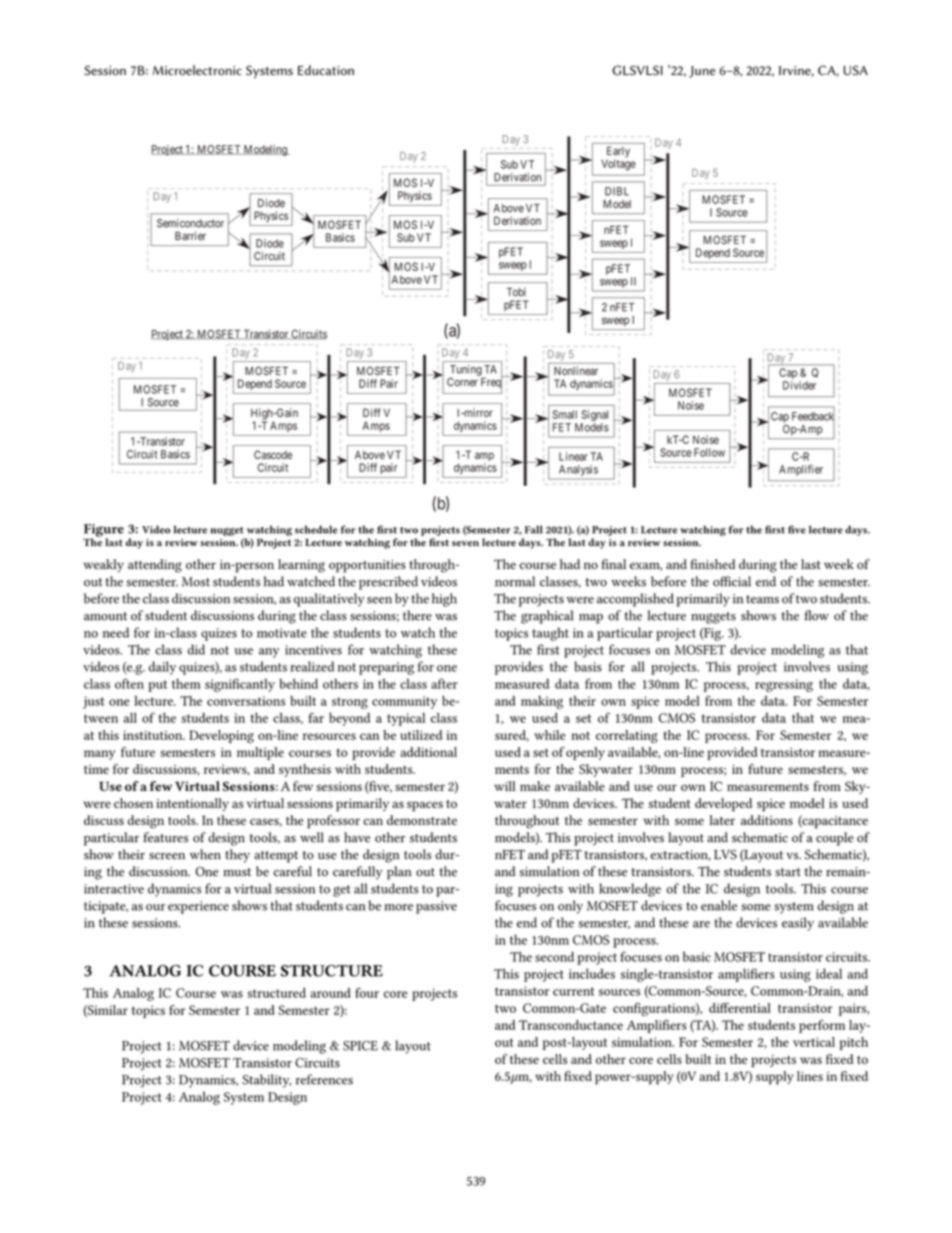  I want to click on June, so click(702, 72).
